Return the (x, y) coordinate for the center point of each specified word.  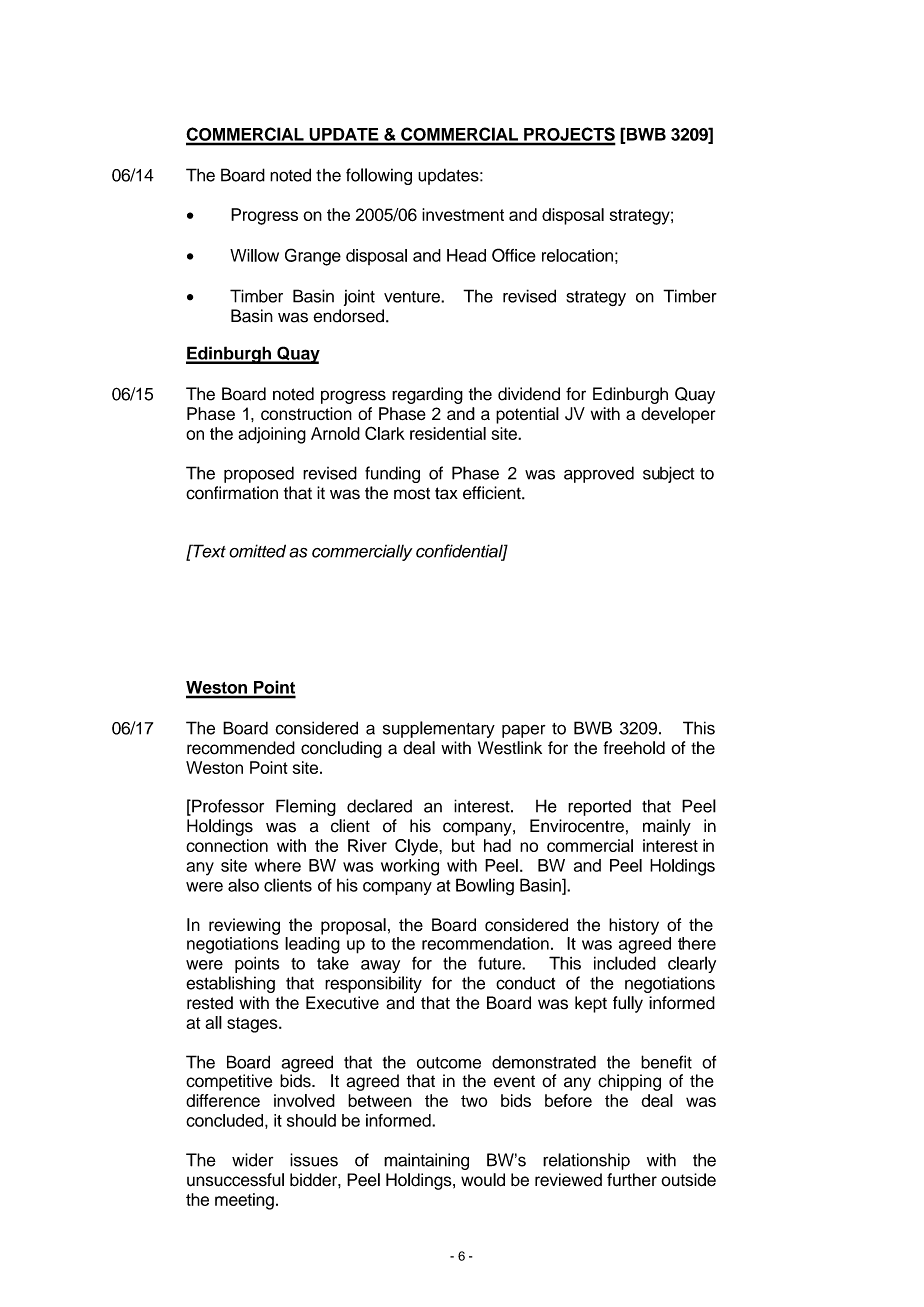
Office (514, 255)
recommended (241, 748)
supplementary (439, 729)
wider (252, 1160)
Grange (313, 257)
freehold (634, 748)
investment (463, 214)
